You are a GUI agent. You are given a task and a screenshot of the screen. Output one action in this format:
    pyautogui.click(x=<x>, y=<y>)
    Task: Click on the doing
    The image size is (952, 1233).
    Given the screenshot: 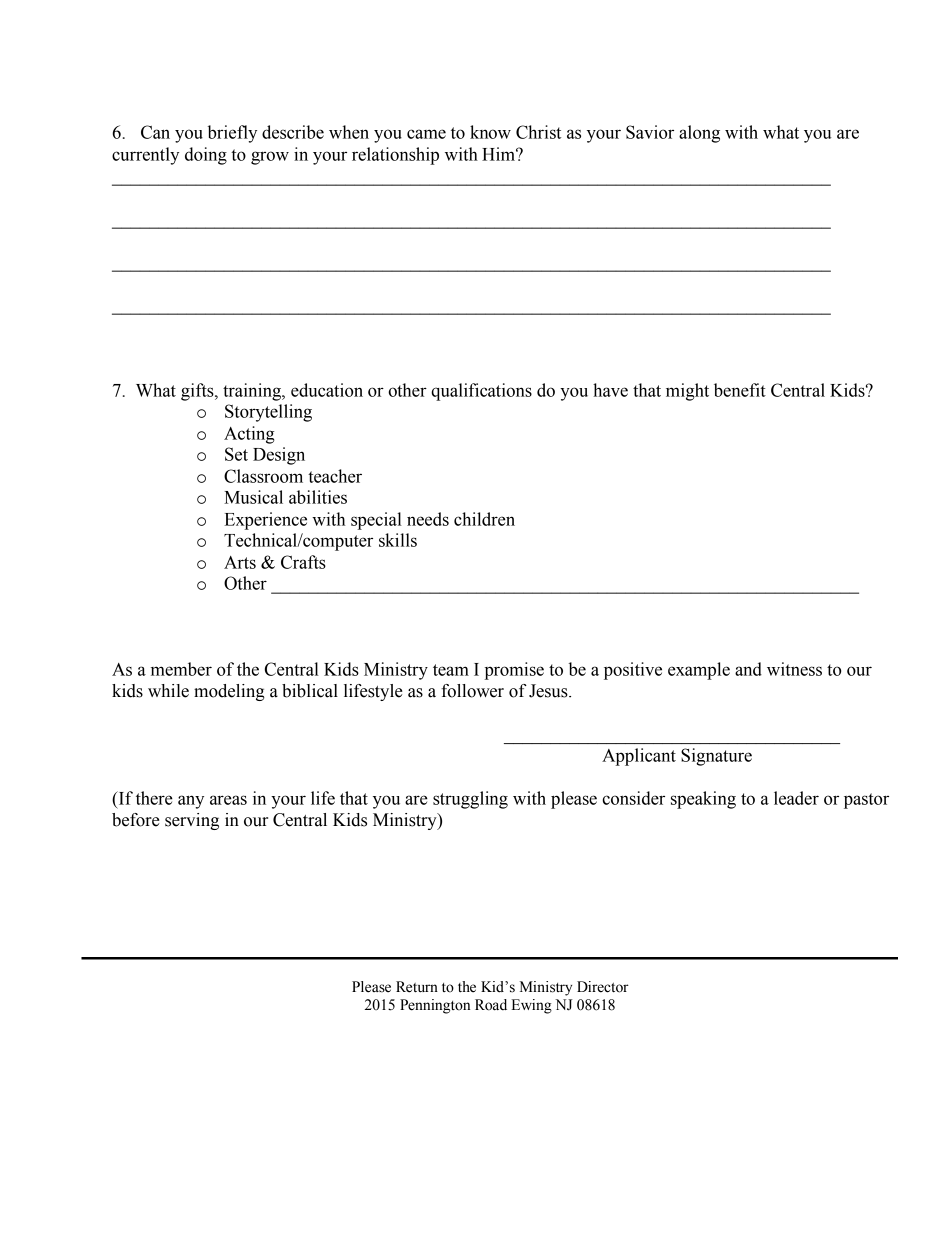 What is the action you would take?
    pyautogui.click(x=206, y=156)
